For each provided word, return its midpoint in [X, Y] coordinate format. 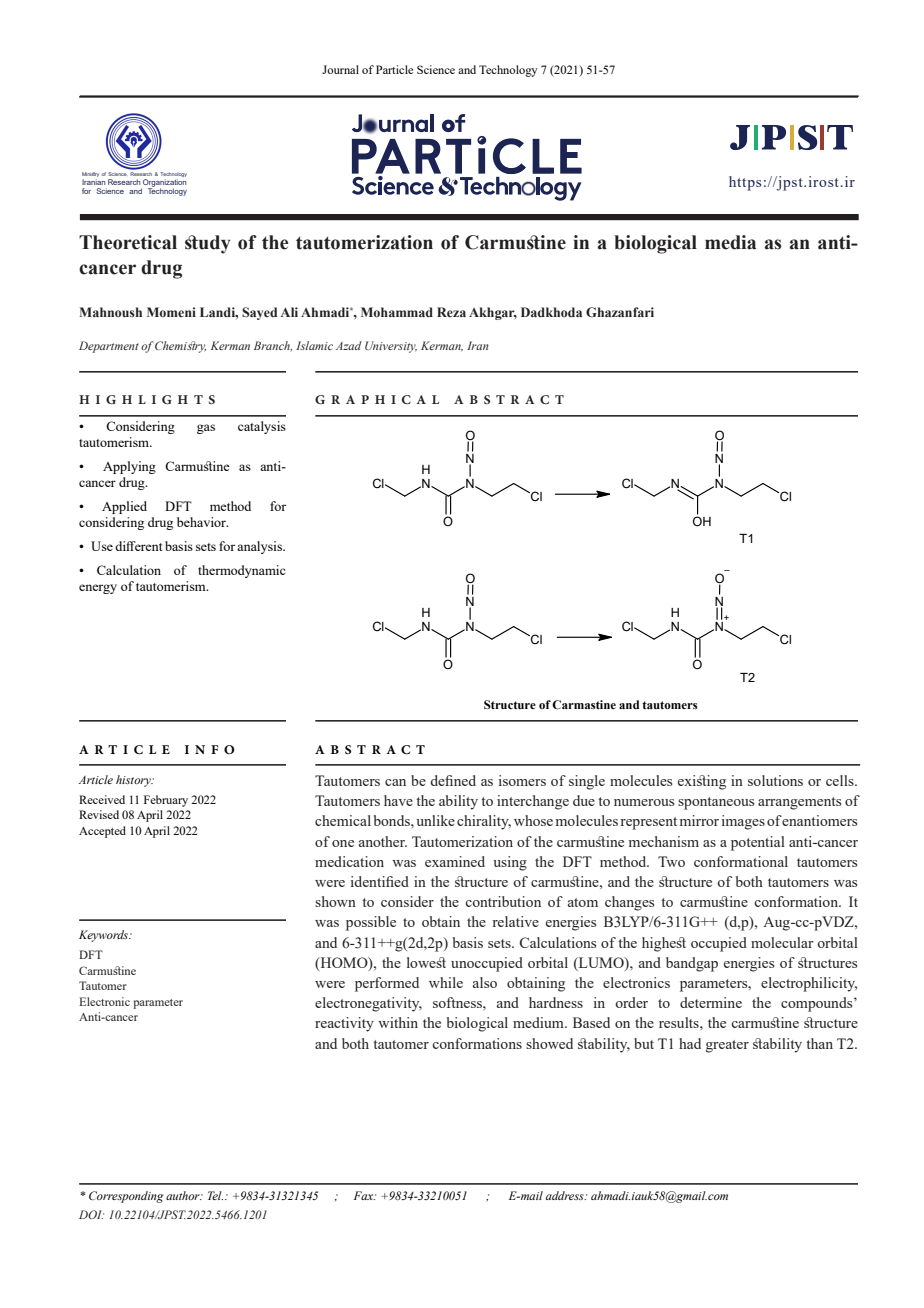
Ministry [90, 174]
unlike [435, 820]
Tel [215, 1195]
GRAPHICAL [377, 399]
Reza [451, 312]
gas [206, 429]
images [743, 822]
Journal [340, 69]
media [730, 242]
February [166, 801]
